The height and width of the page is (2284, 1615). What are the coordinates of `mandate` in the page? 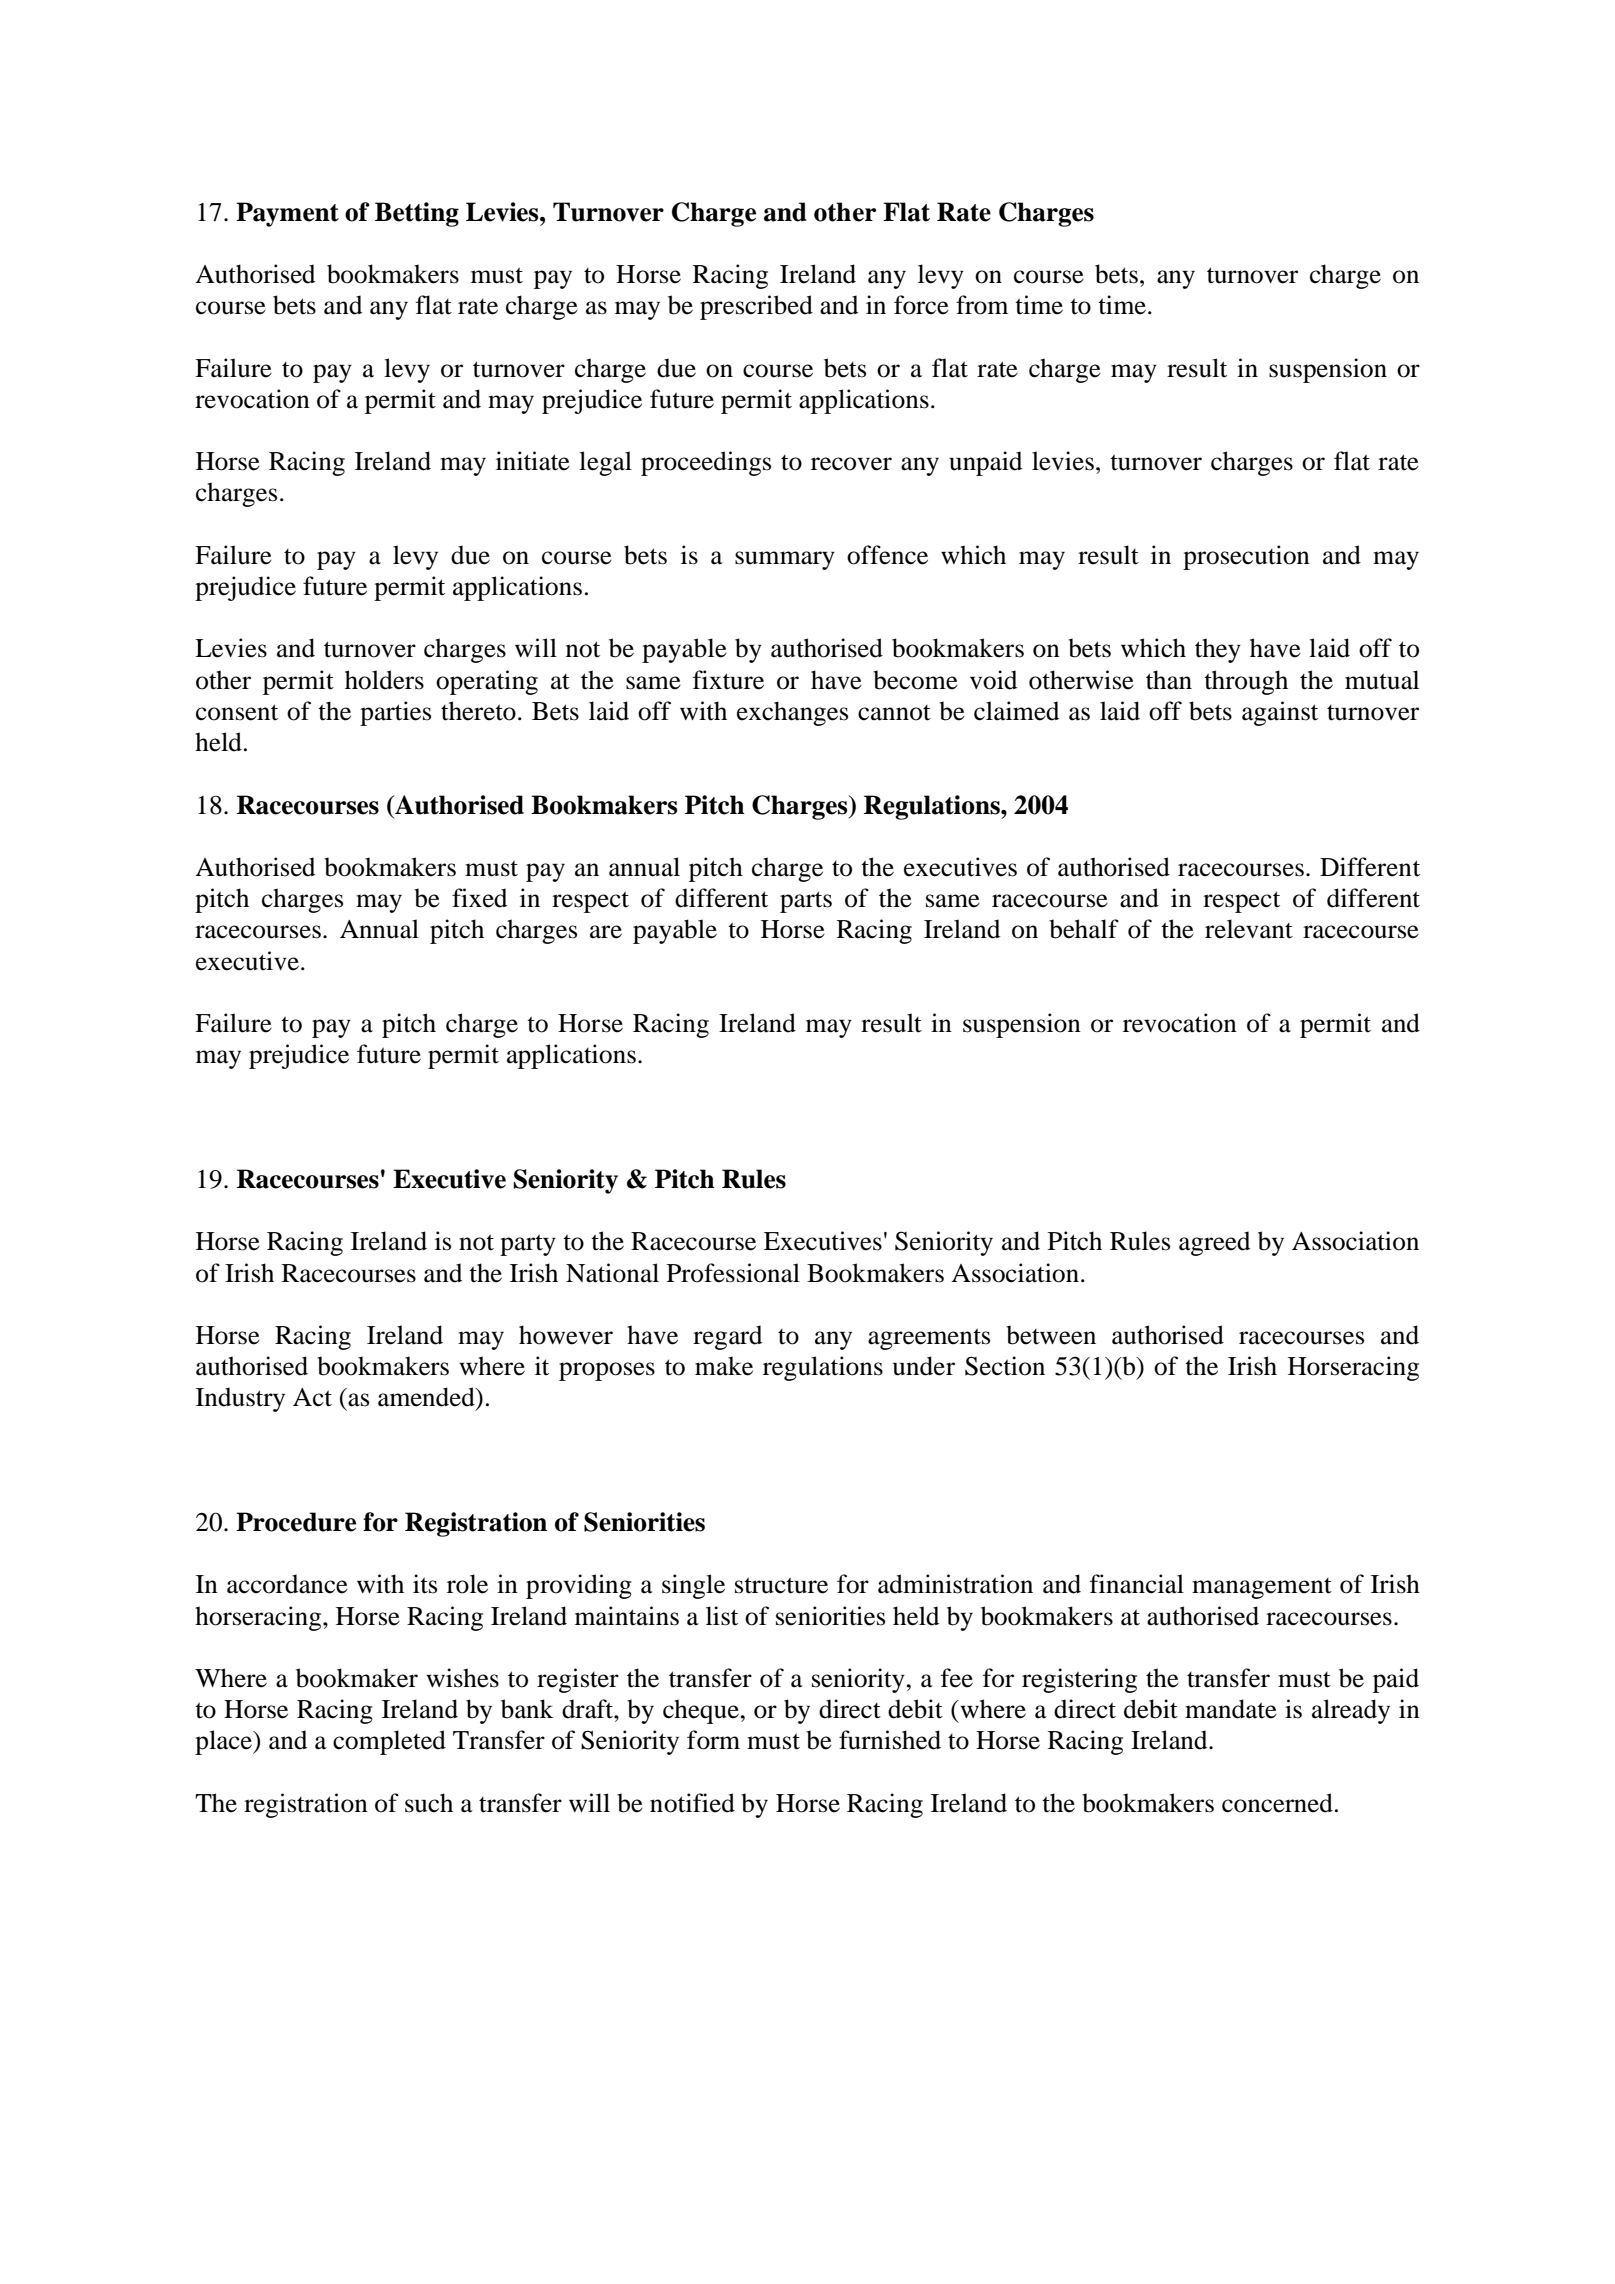 It's located at (1231, 1709).
